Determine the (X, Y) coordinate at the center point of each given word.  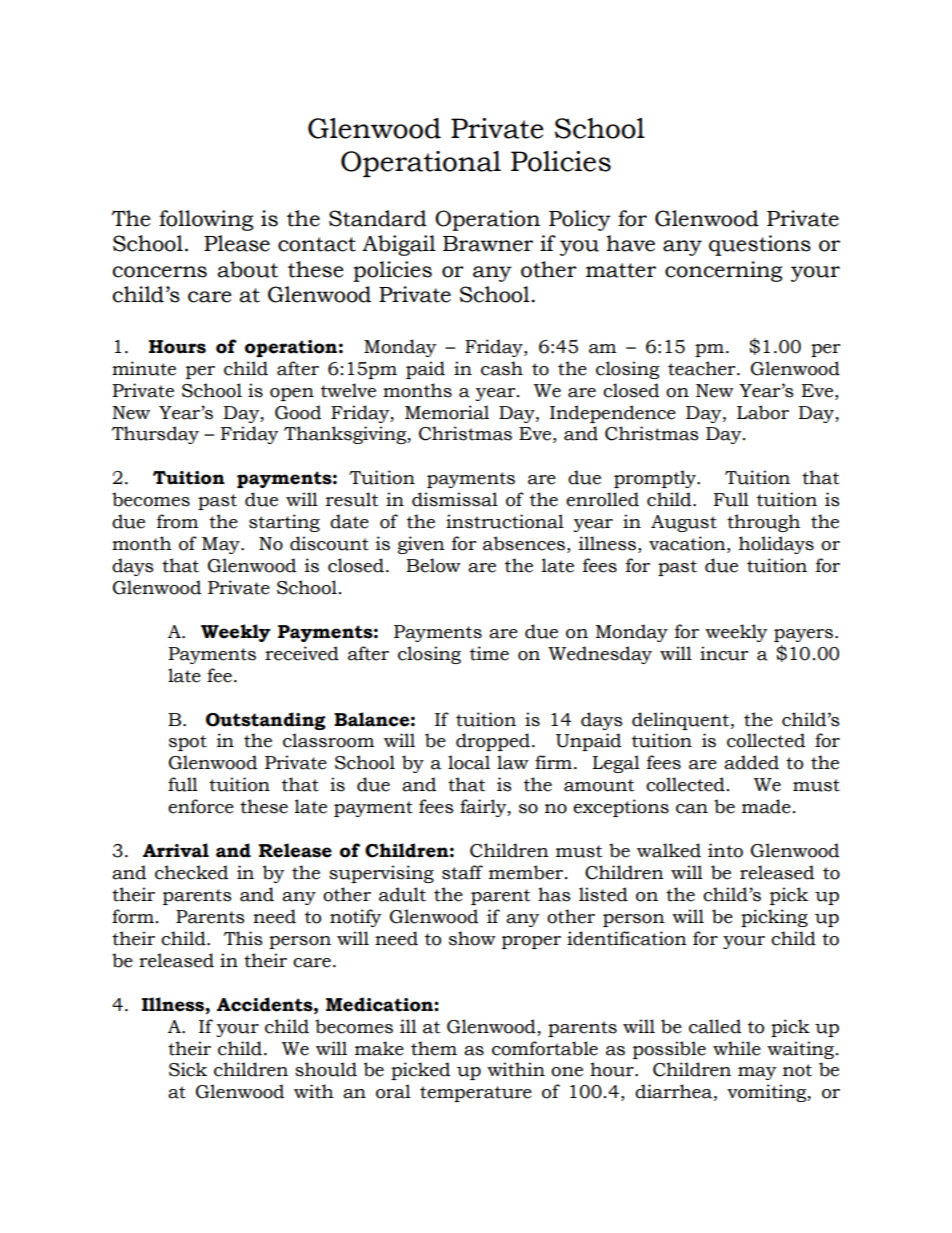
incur (724, 653)
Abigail (399, 245)
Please (237, 243)
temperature (476, 1094)
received (302, 653)
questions (760, 245)
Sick (188, 1069)
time (489, 653)
